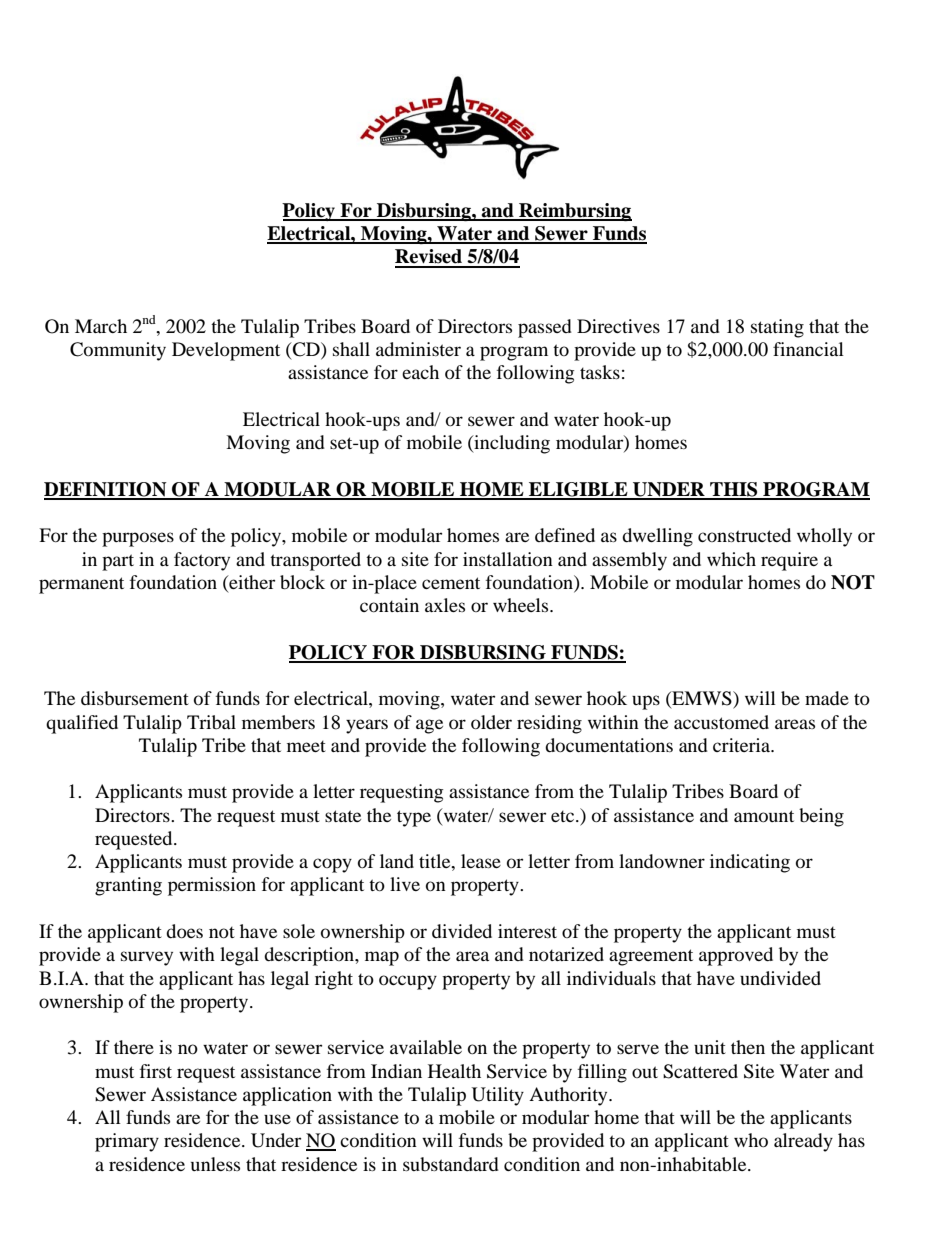 Image resolution: width=952 pixels, height=1233 pixels. I want to click on Reimbursing, so click(574, 212).
